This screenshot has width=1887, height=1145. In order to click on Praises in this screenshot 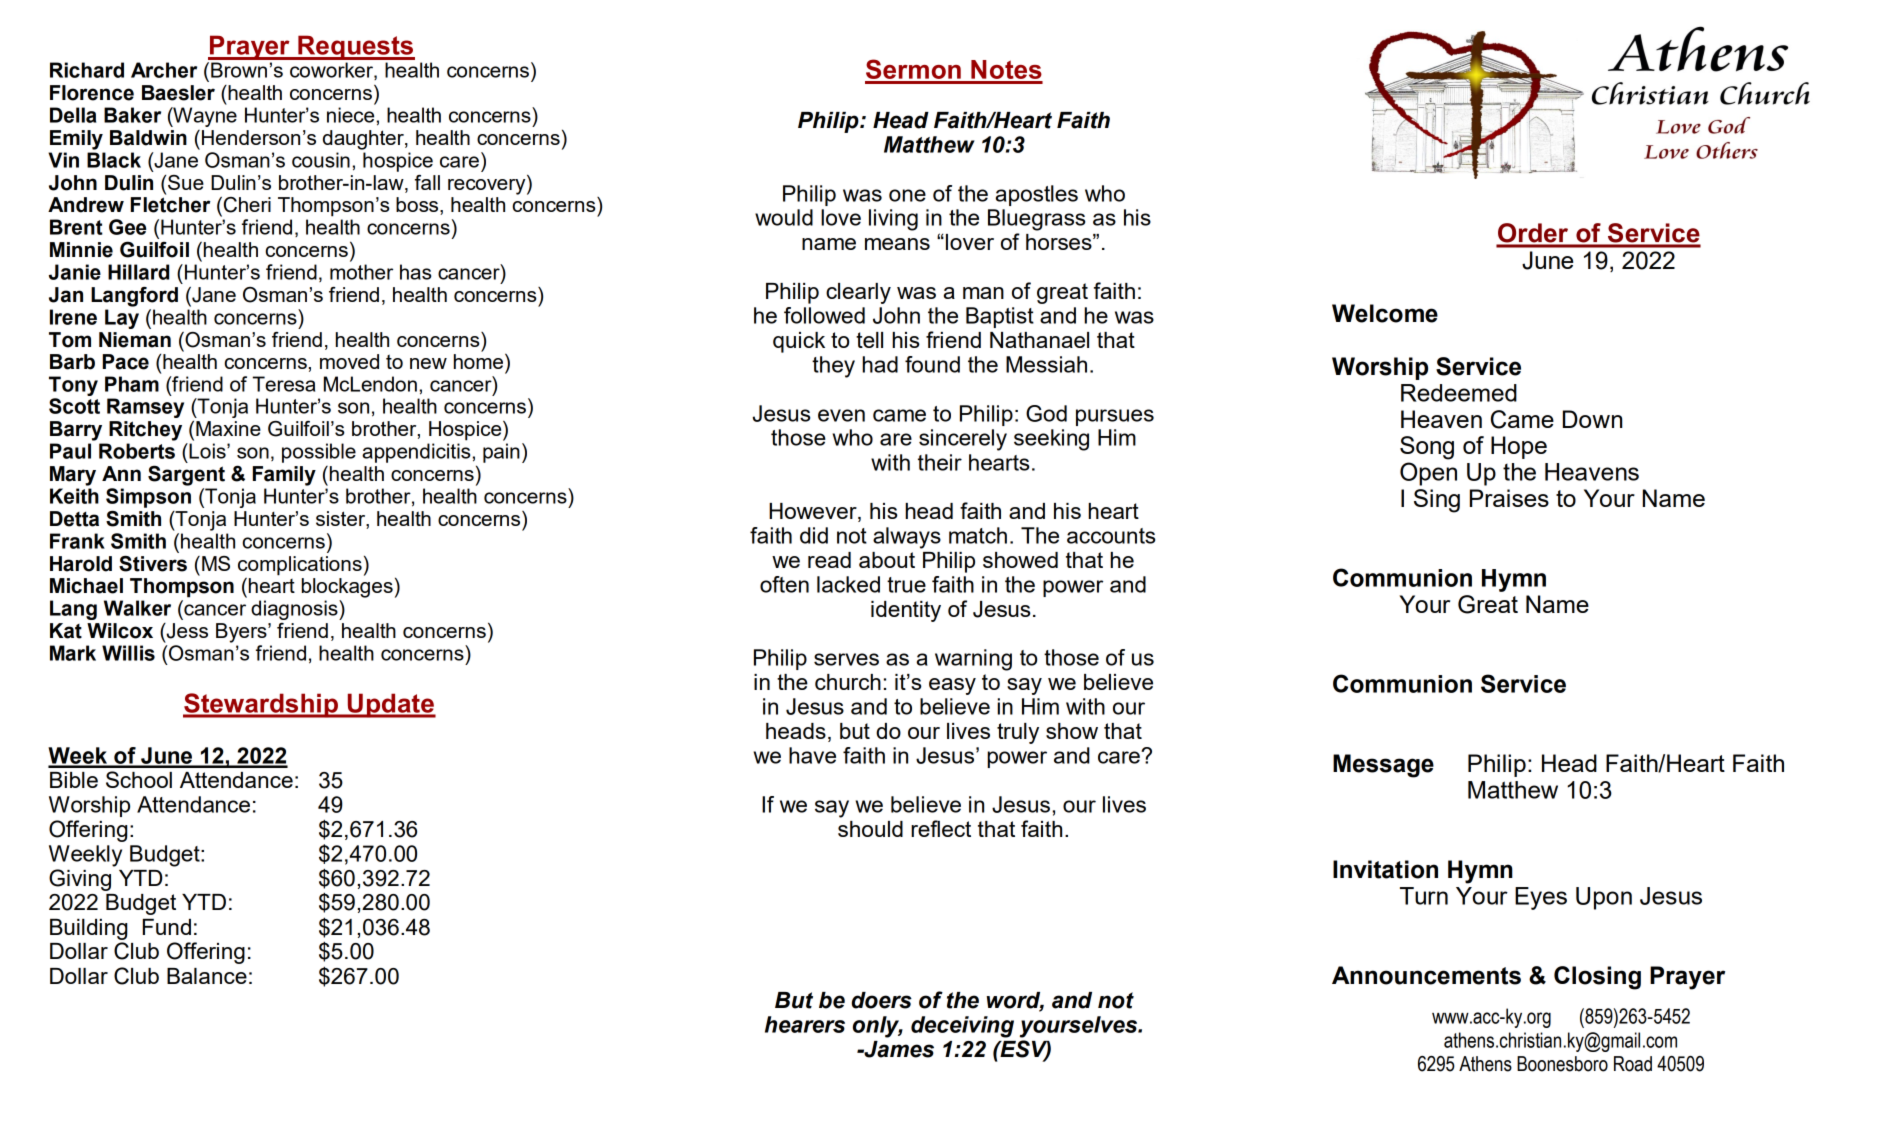, I will do `click(1509, 498)`.
